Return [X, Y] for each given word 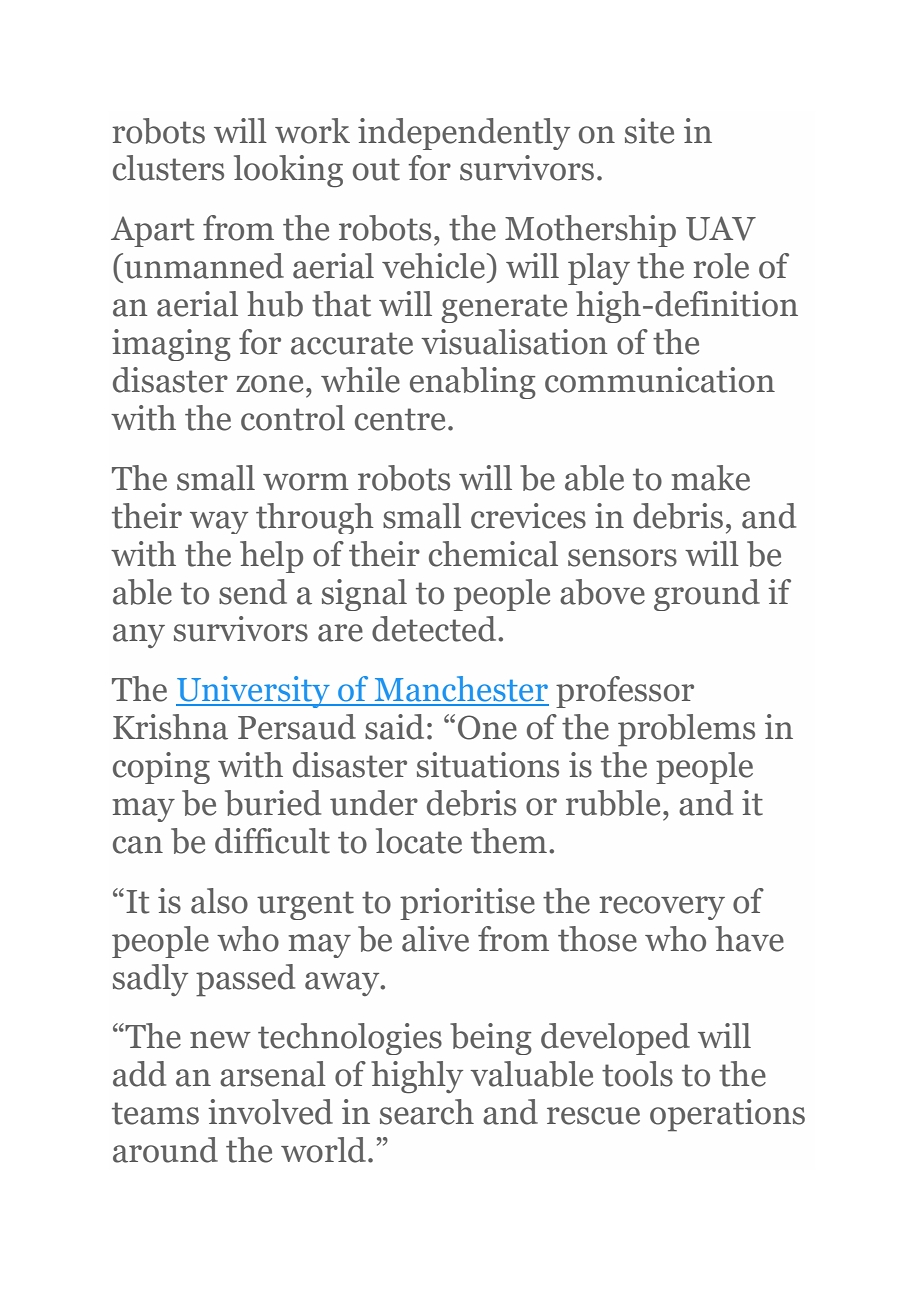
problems [686, 730]
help [271, 557]
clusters [168, 168]
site [649, 131]
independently [464, 134]
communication [660, 380]
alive [435, 939]
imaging [171, 345]
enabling [473, 383]
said [394, 727]
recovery [662, 908]
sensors [622, 558]
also [219, 901]
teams [155, 1113]
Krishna [170, 727]
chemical [493, 554]
